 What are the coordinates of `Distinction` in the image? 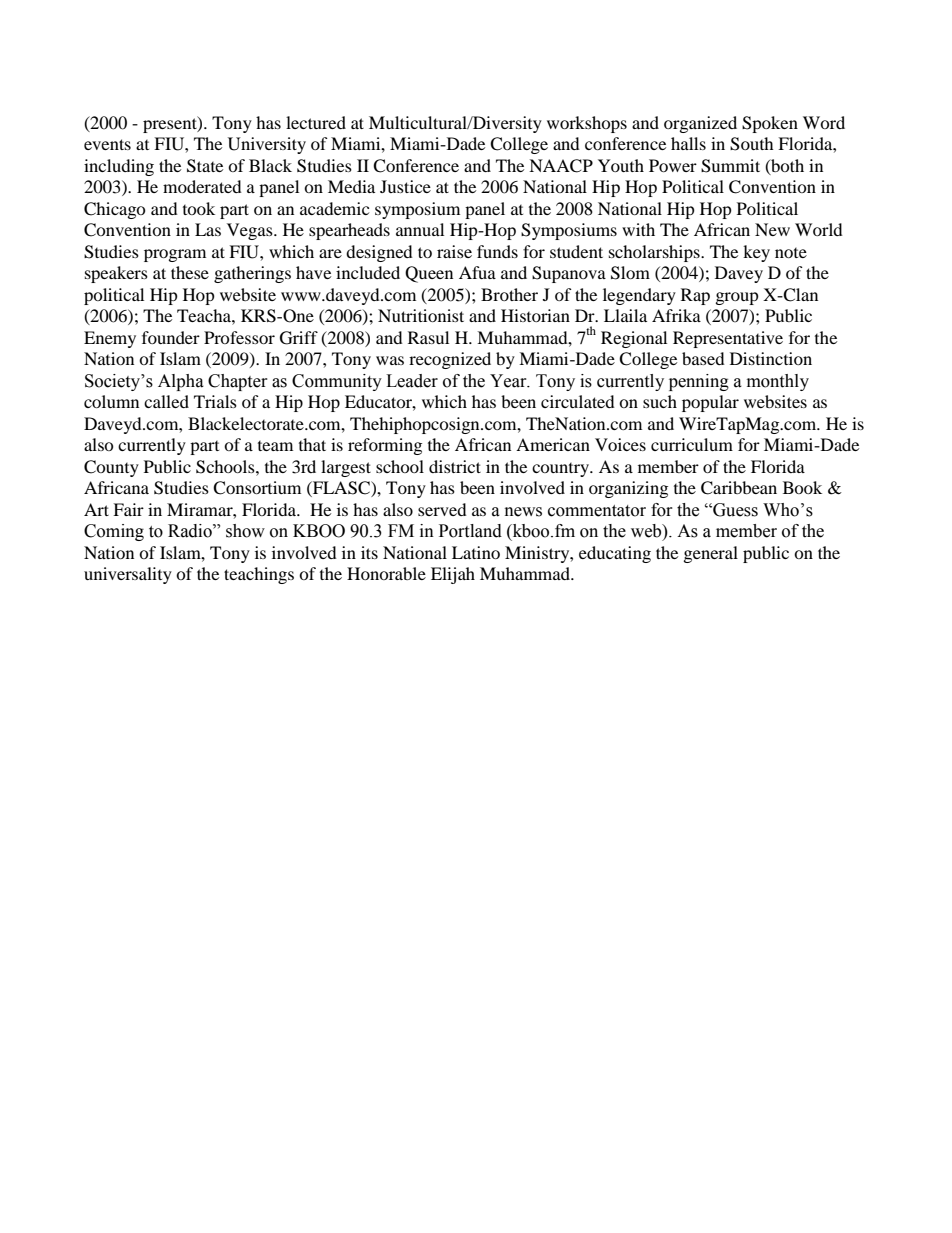 It's located at (771, 358).
